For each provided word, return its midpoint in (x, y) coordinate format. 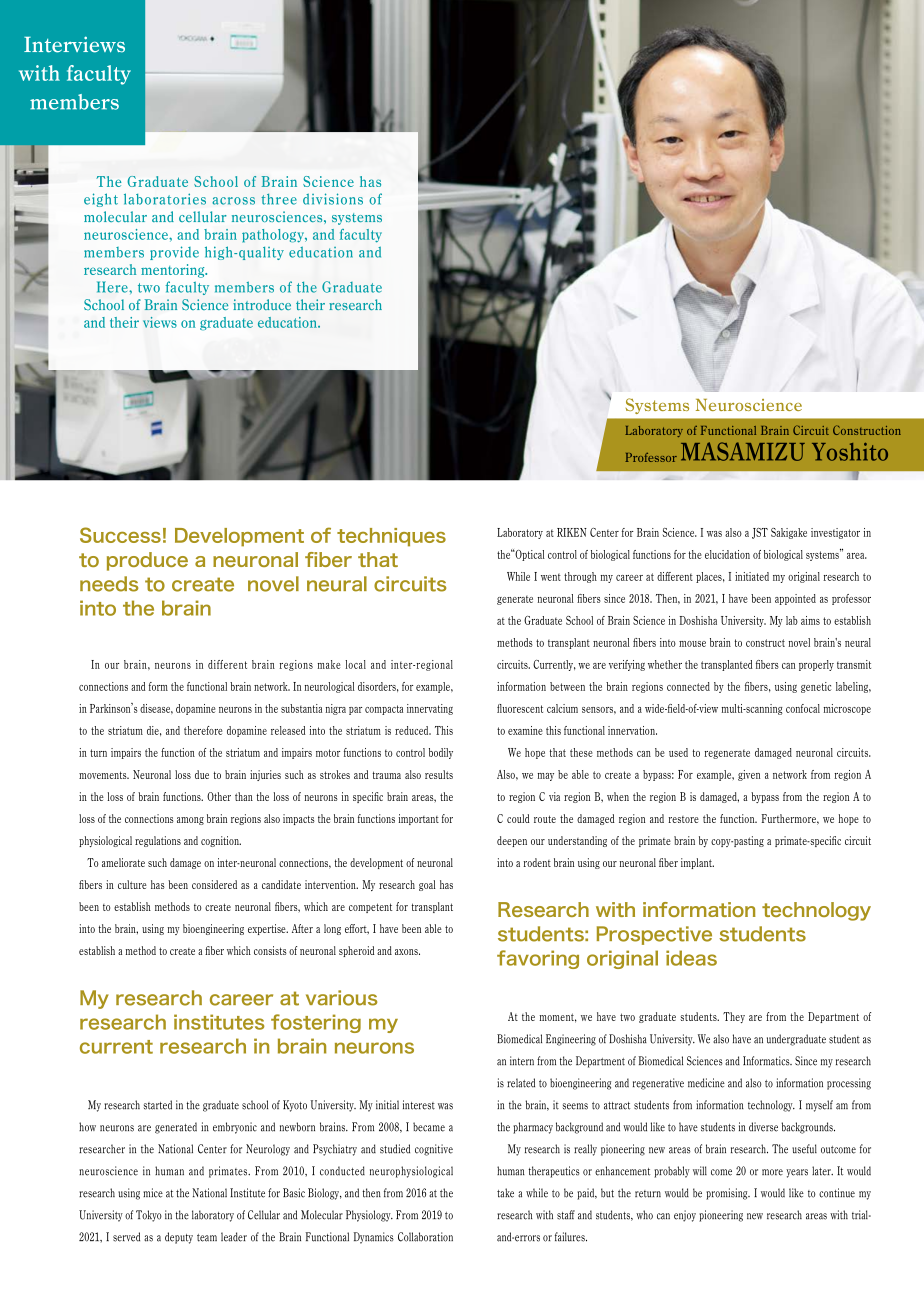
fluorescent (520, 708)
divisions (333, 199)
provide (174, 253)
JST (760, 533)
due (202, 774)
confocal (803, 708)
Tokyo (149, 1216)
